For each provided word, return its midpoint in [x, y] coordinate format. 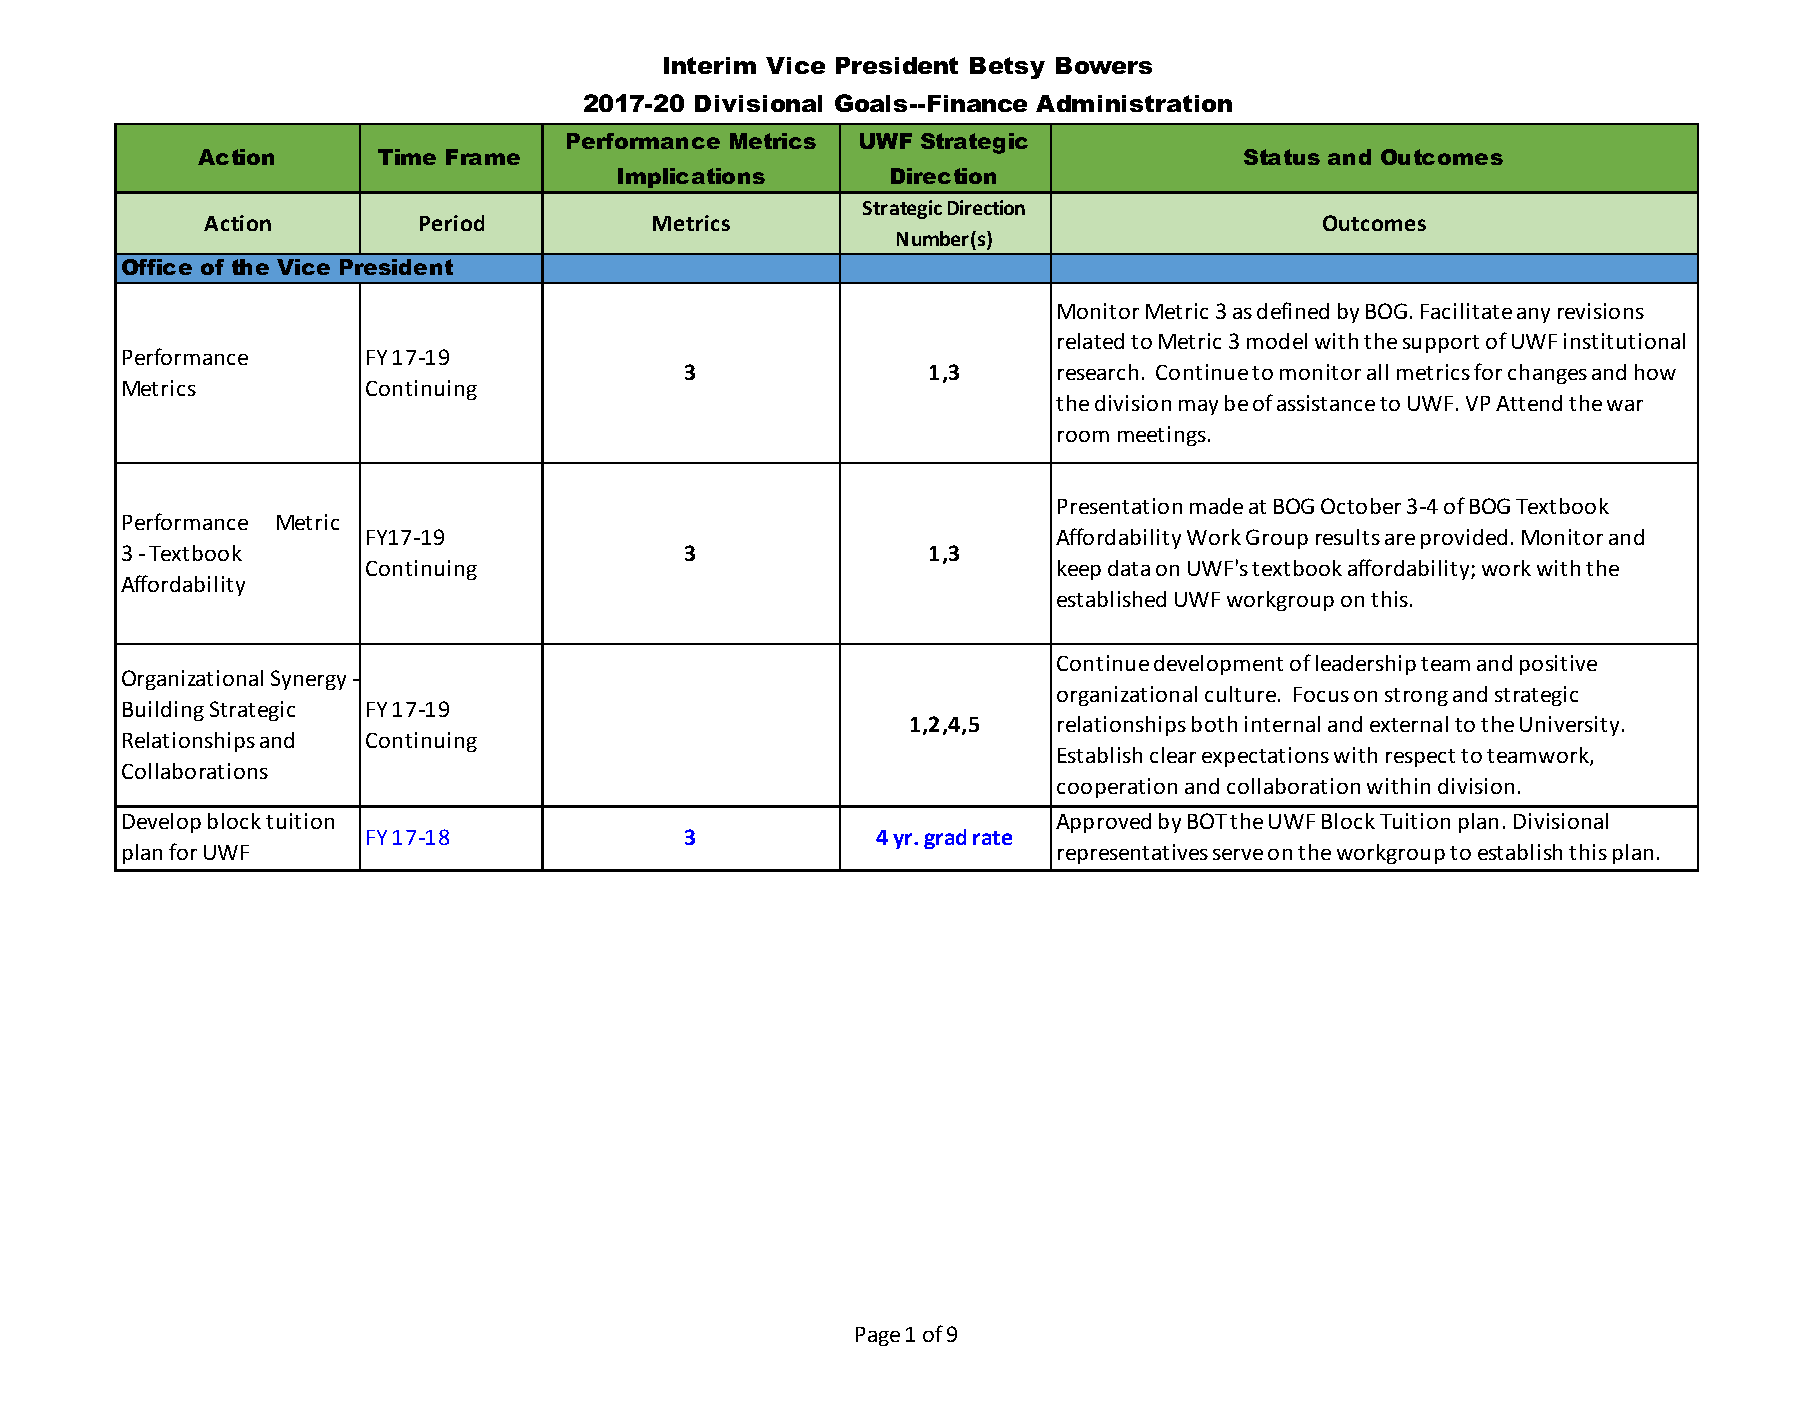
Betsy [1007, 68]
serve [1238, 854]
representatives [1133, 854]
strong [1416, 697]
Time [407, 157]
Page [878, 1336]
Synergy [308, 680]
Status [1282, 157]
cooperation [1117, 788]
